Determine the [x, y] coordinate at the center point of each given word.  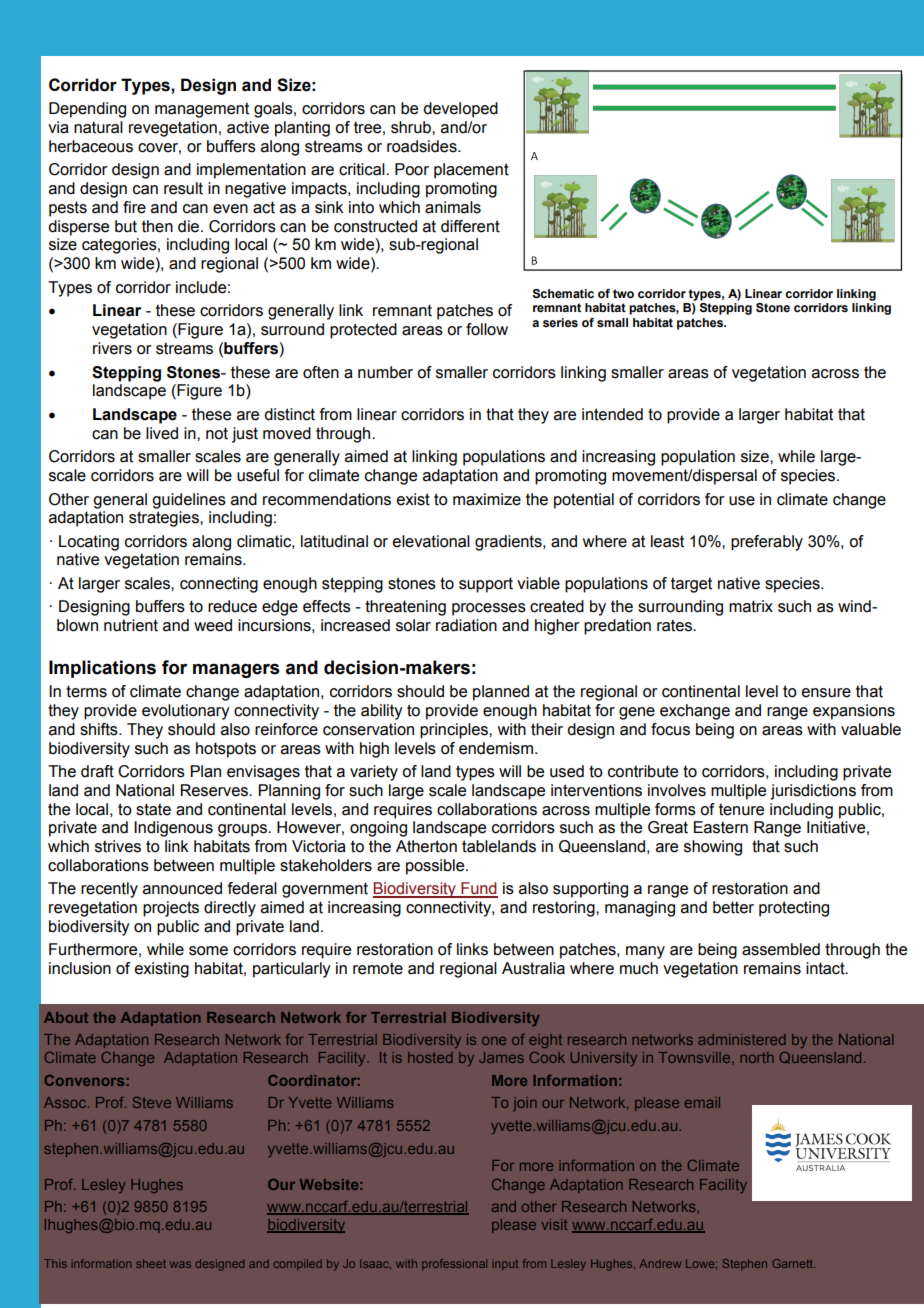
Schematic [563, 294]
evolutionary [186, 712]
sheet [151, 1263]
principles [455, 731]
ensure [826, 693]
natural [98, 127]
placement [471, 171]
